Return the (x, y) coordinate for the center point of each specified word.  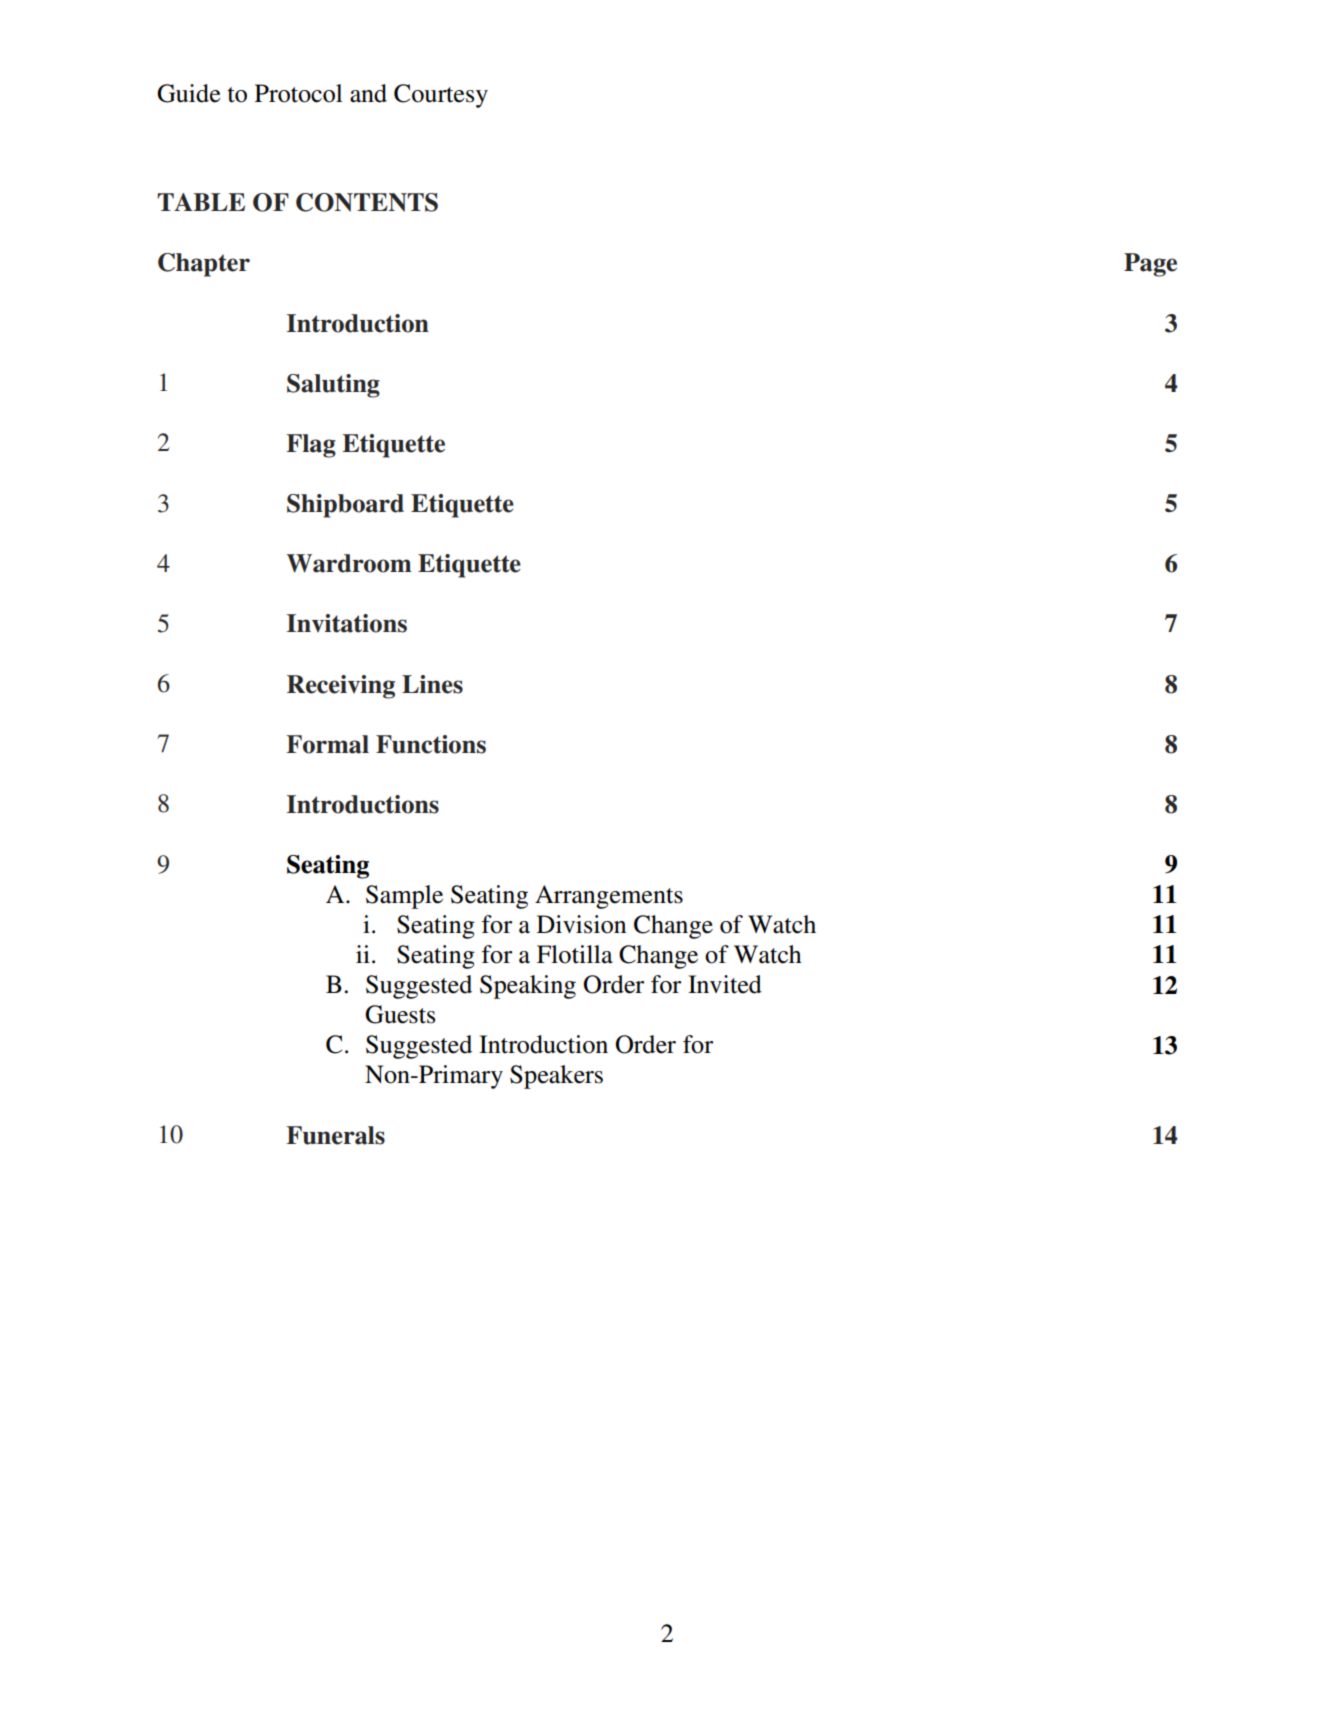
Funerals (336, 1135)
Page (1150, 265)
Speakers (556, 1077)
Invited (725, 984)
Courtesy (441, 96)
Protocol (298, 93)
